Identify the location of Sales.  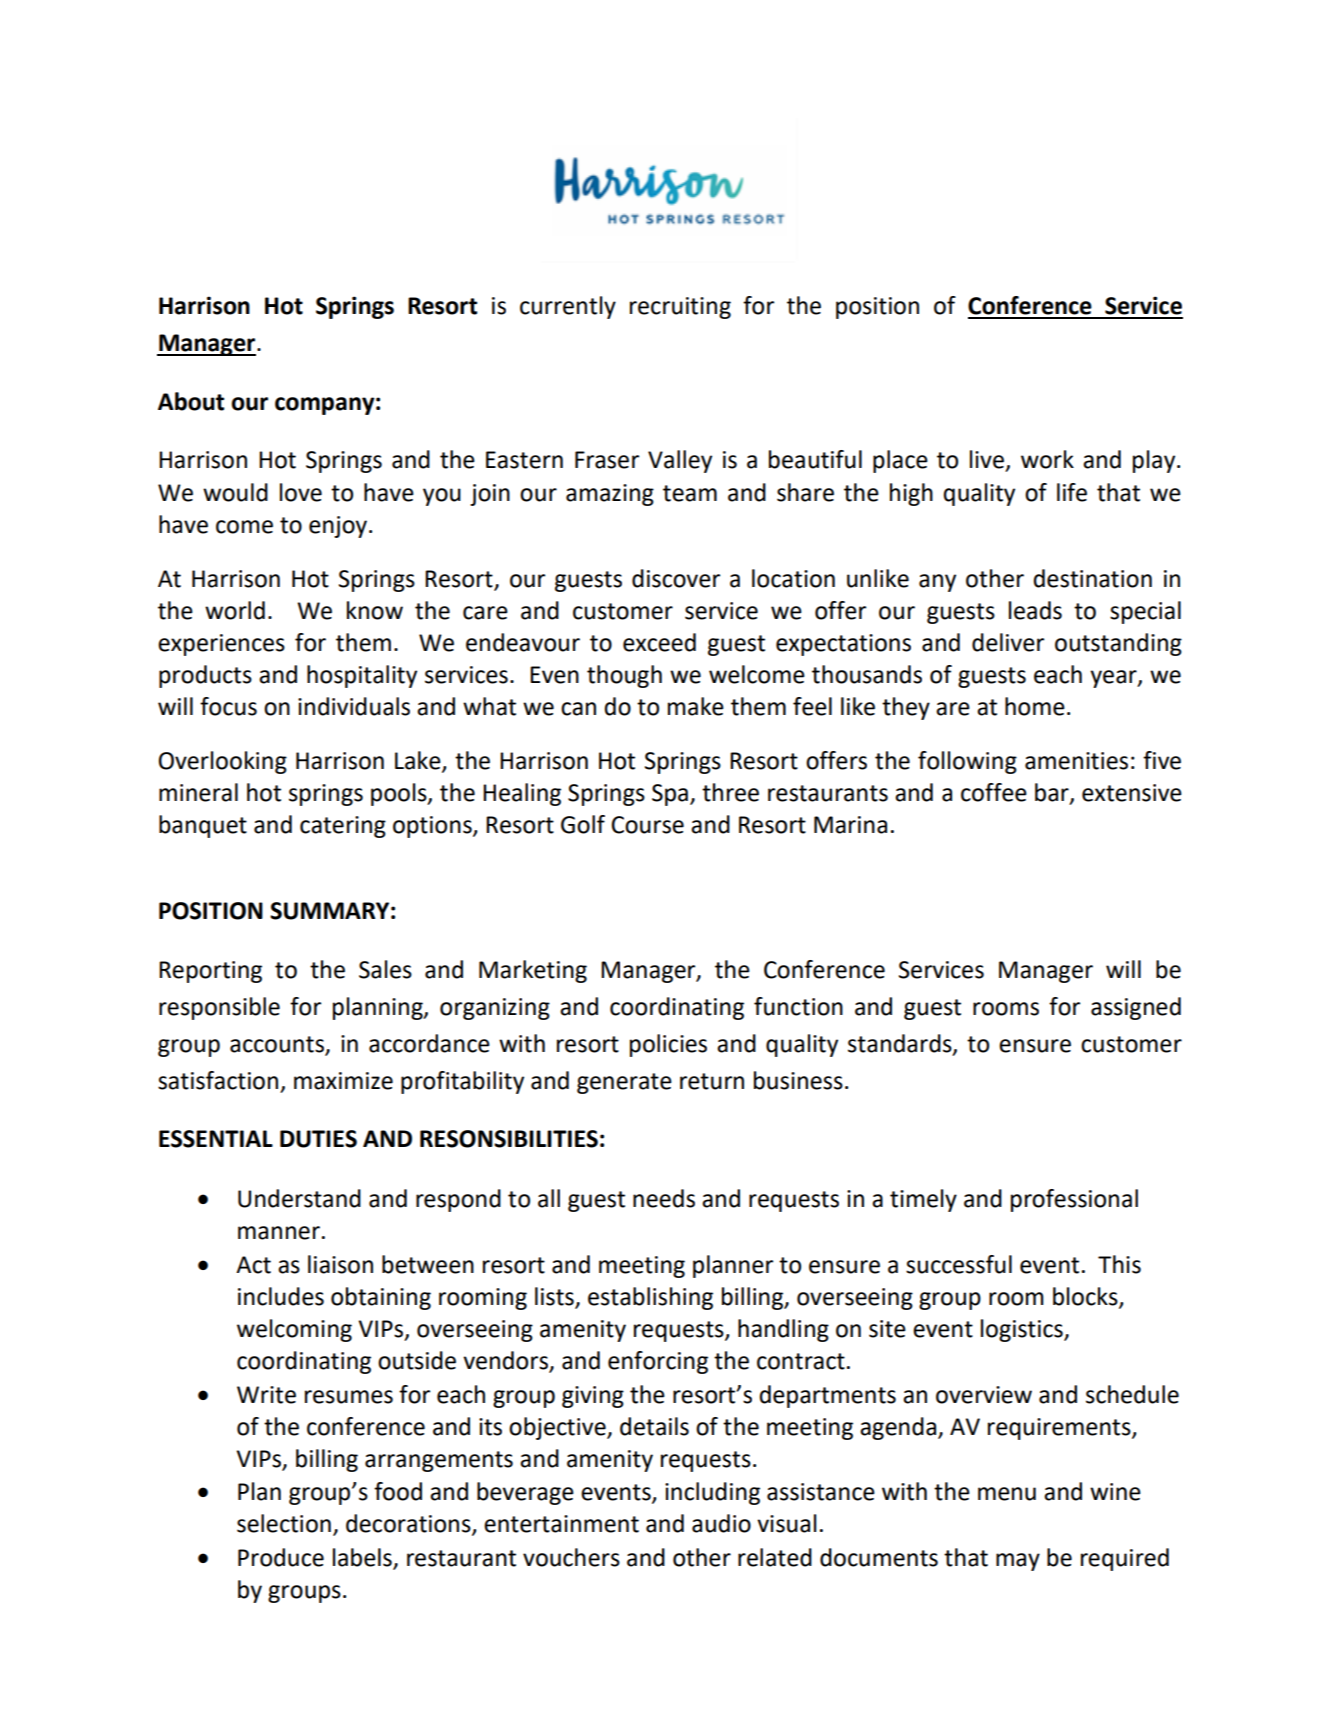
(385, 969).
